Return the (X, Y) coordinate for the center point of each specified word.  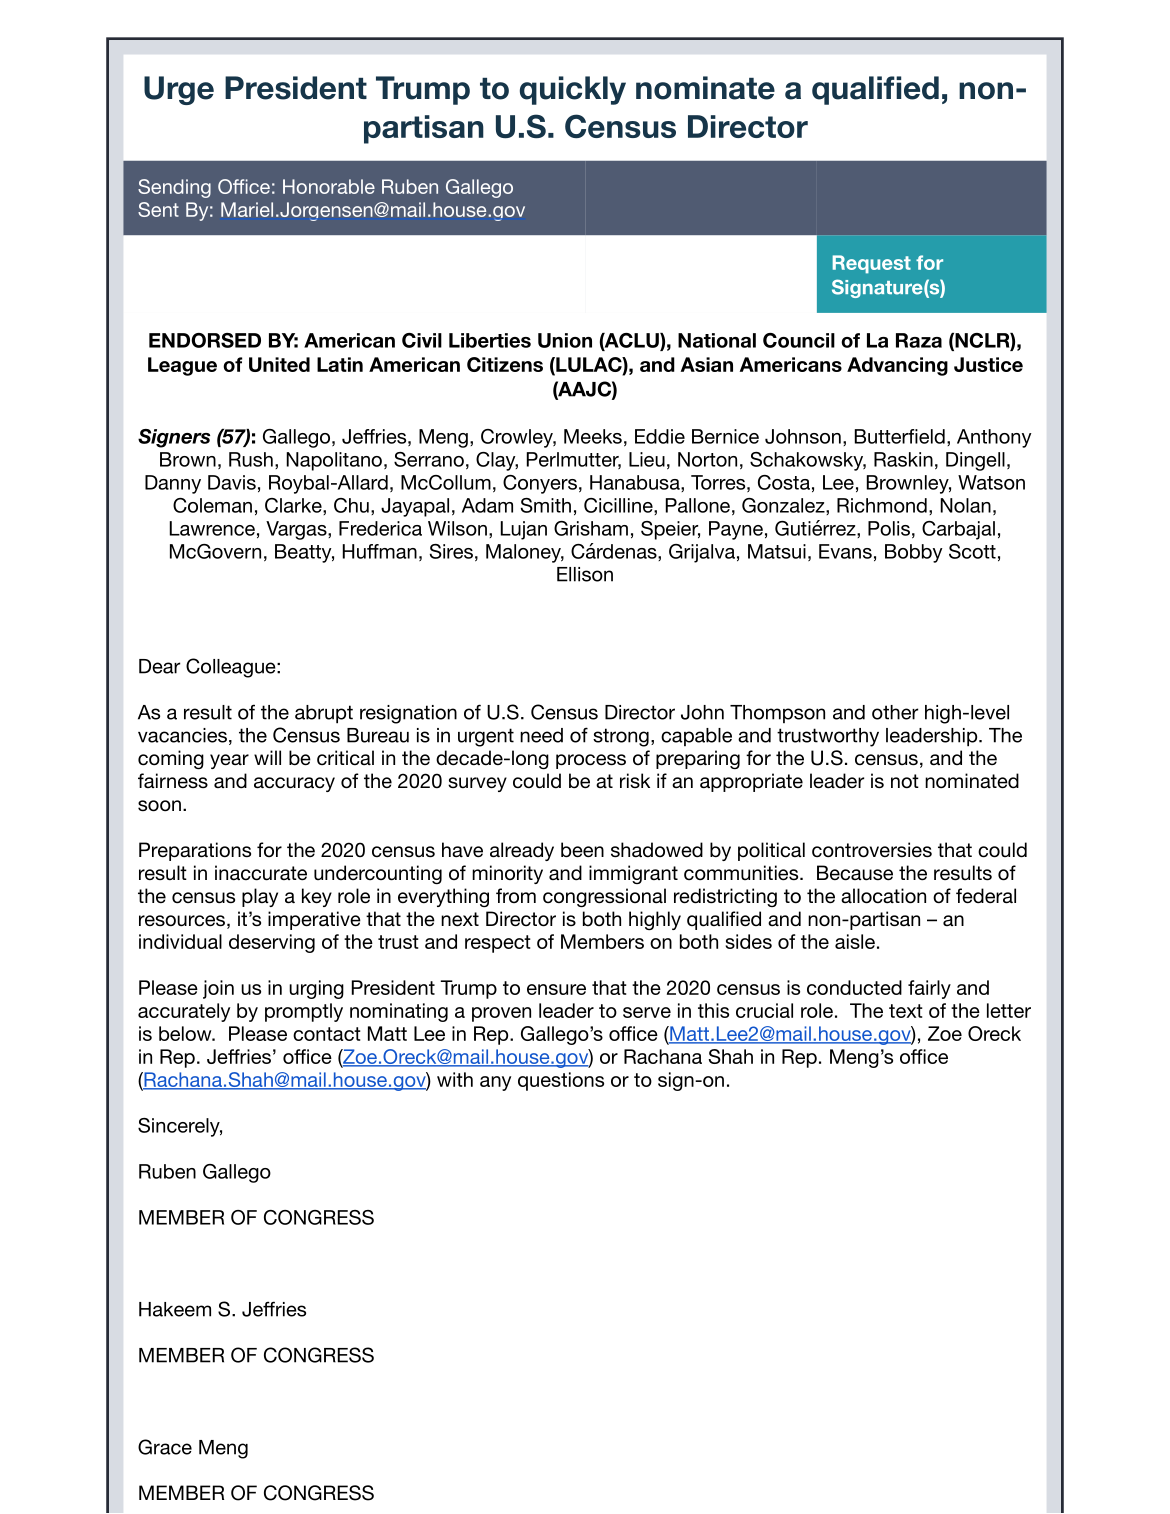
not (905, 781)
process (591, 761)
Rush (251, 459)
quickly (573, 90)
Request (872, 264)
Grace (165, 1447)
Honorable (329, 186)
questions (561, 1081)
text (906, 1011)
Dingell (975, 461)
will (267, 757)
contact (327, 1034)
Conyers (540, 484)
